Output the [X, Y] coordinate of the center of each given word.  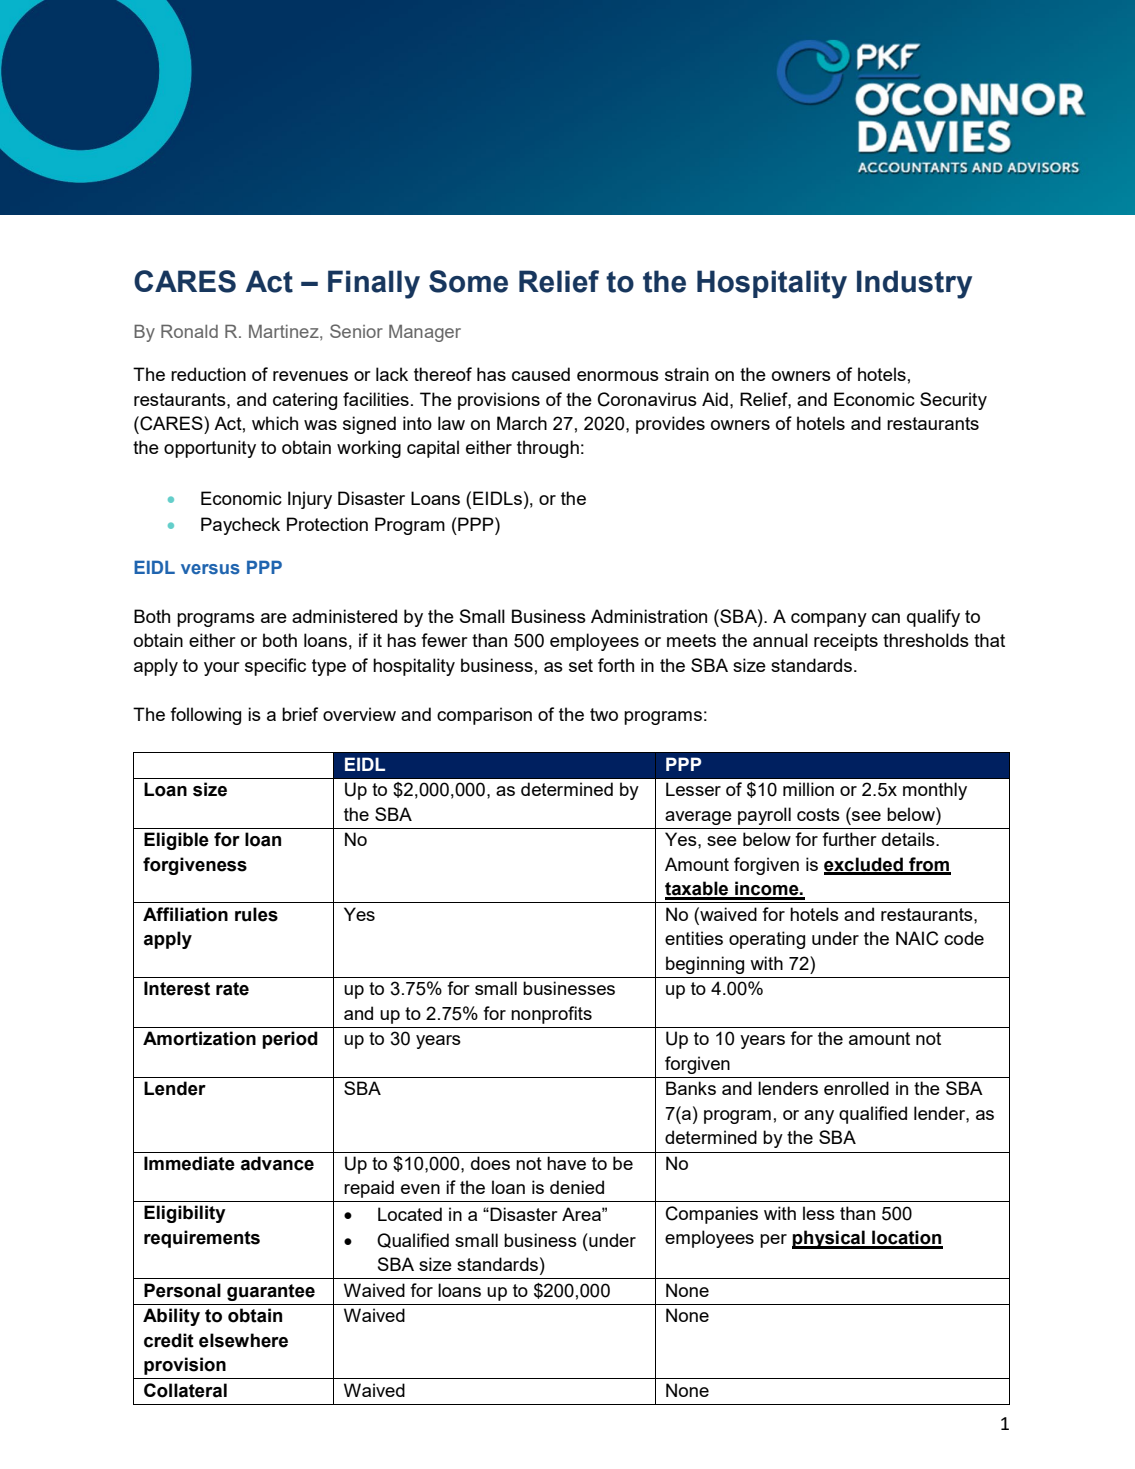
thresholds [926, 640]
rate [232, 989]
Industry [914, 284]
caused [541, 374]
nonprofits [551, 1015]
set [581, 665]
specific [275, 667]
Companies [712, 1215]
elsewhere [243, 1340]
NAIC [917, 938]
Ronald [189, 331]
